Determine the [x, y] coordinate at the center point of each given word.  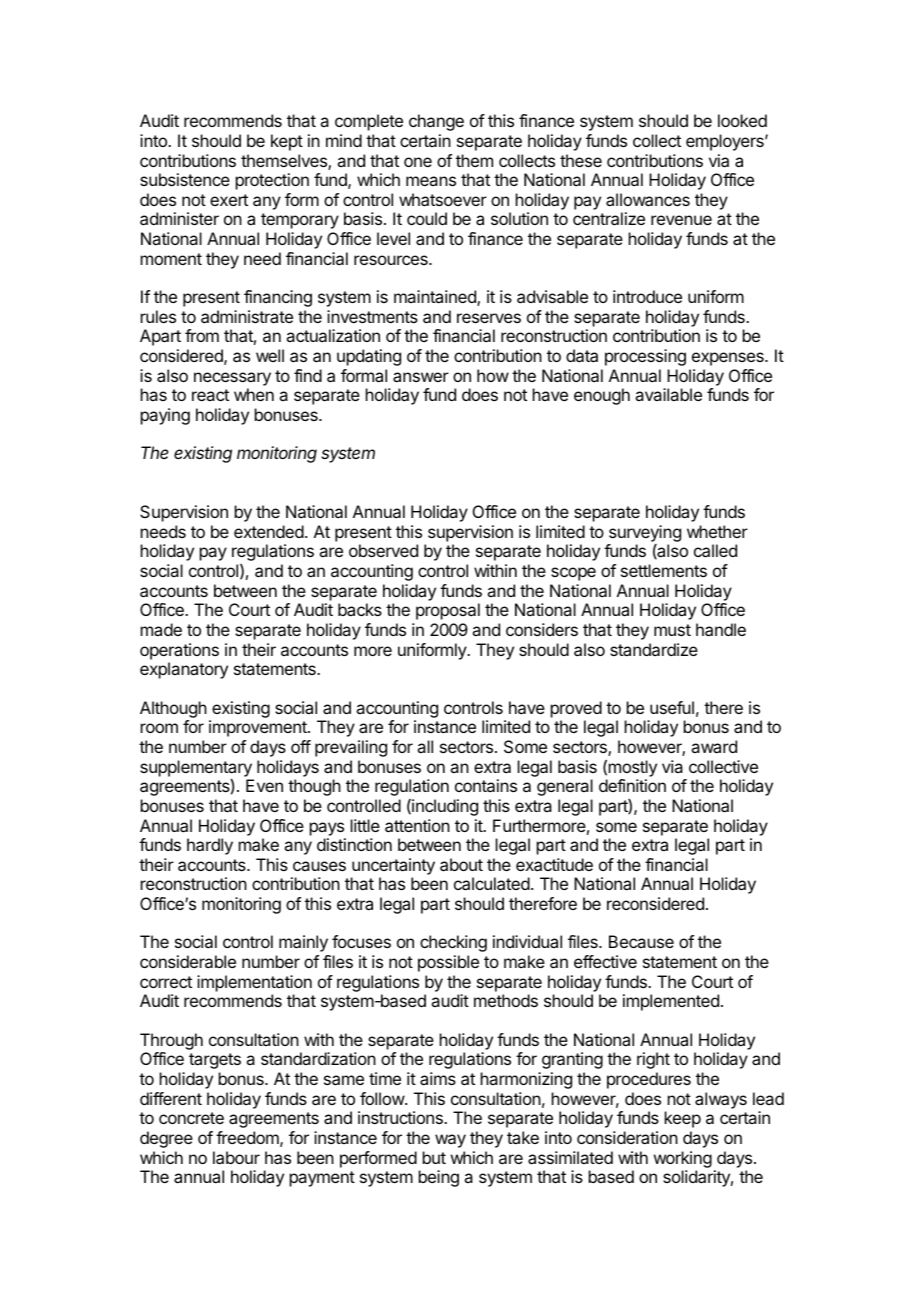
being [439, 1178]
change [436, 122]
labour [236, 1157]
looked [742, 120]
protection [272, 181]
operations [179, 651]
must [672, 630]
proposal [448, 611]
